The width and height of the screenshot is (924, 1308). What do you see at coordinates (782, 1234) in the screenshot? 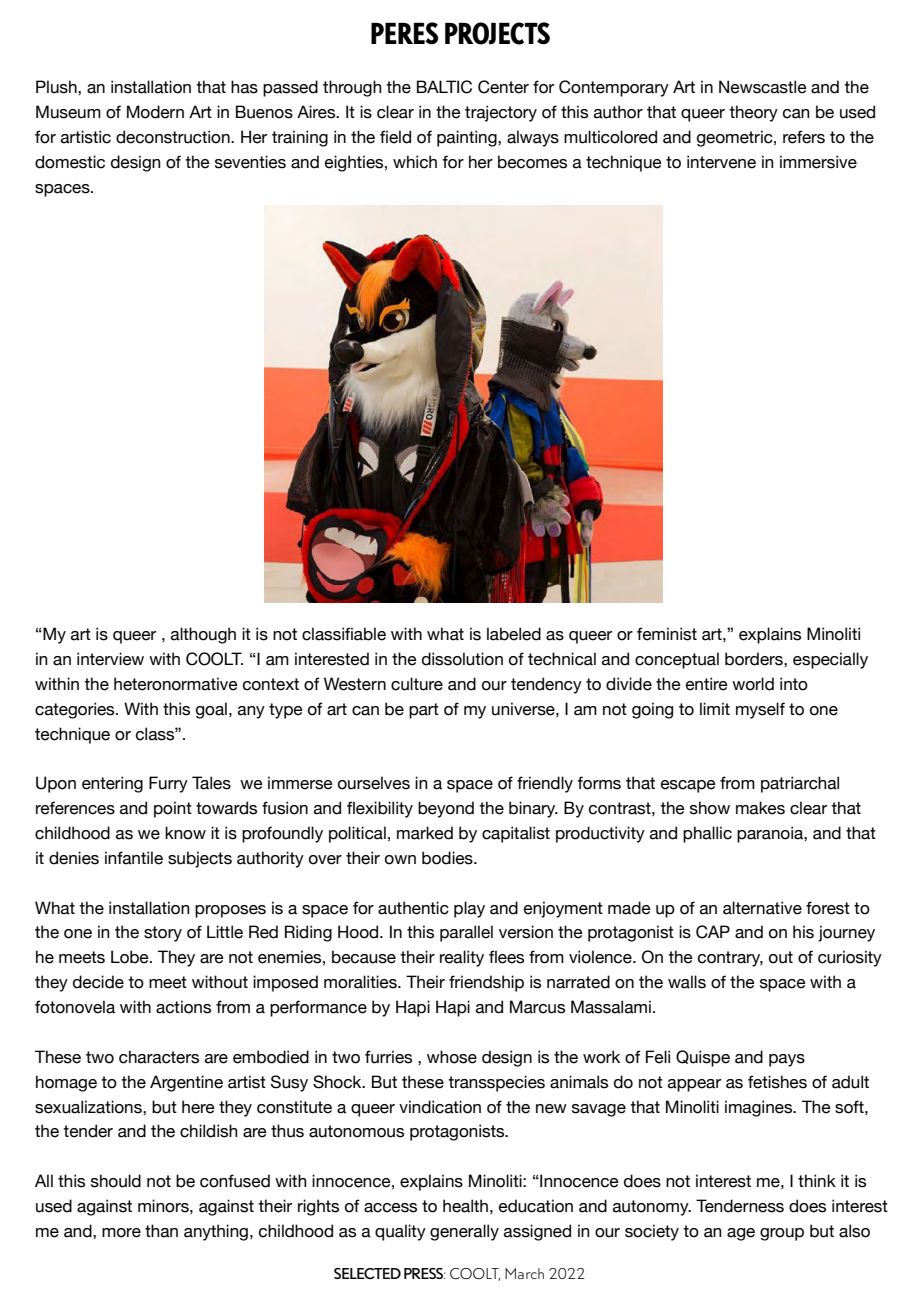
I see `group` at bounding box center [782, 1234].
